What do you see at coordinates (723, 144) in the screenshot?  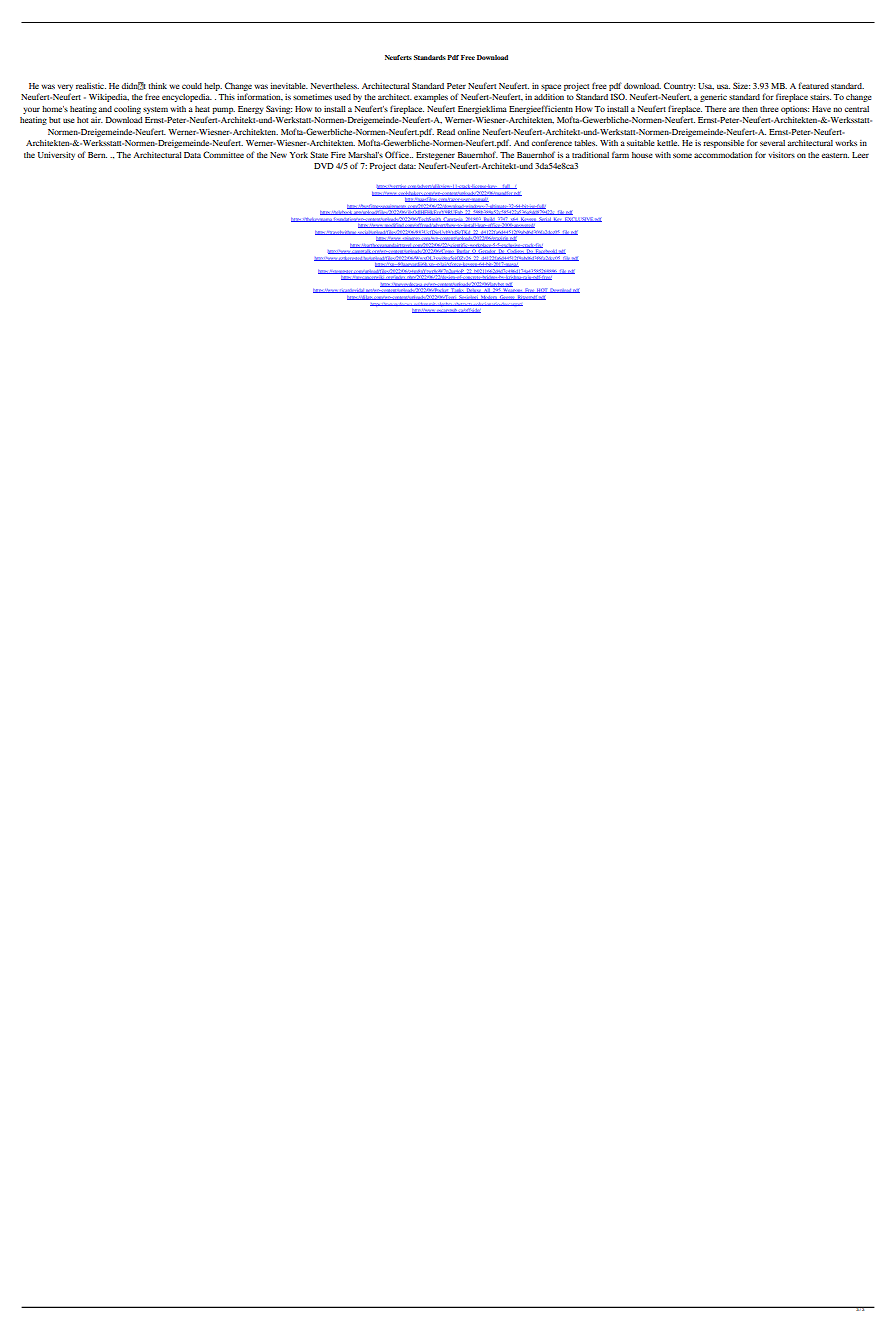 I see `responsible` at bounding box center [723, 144].
